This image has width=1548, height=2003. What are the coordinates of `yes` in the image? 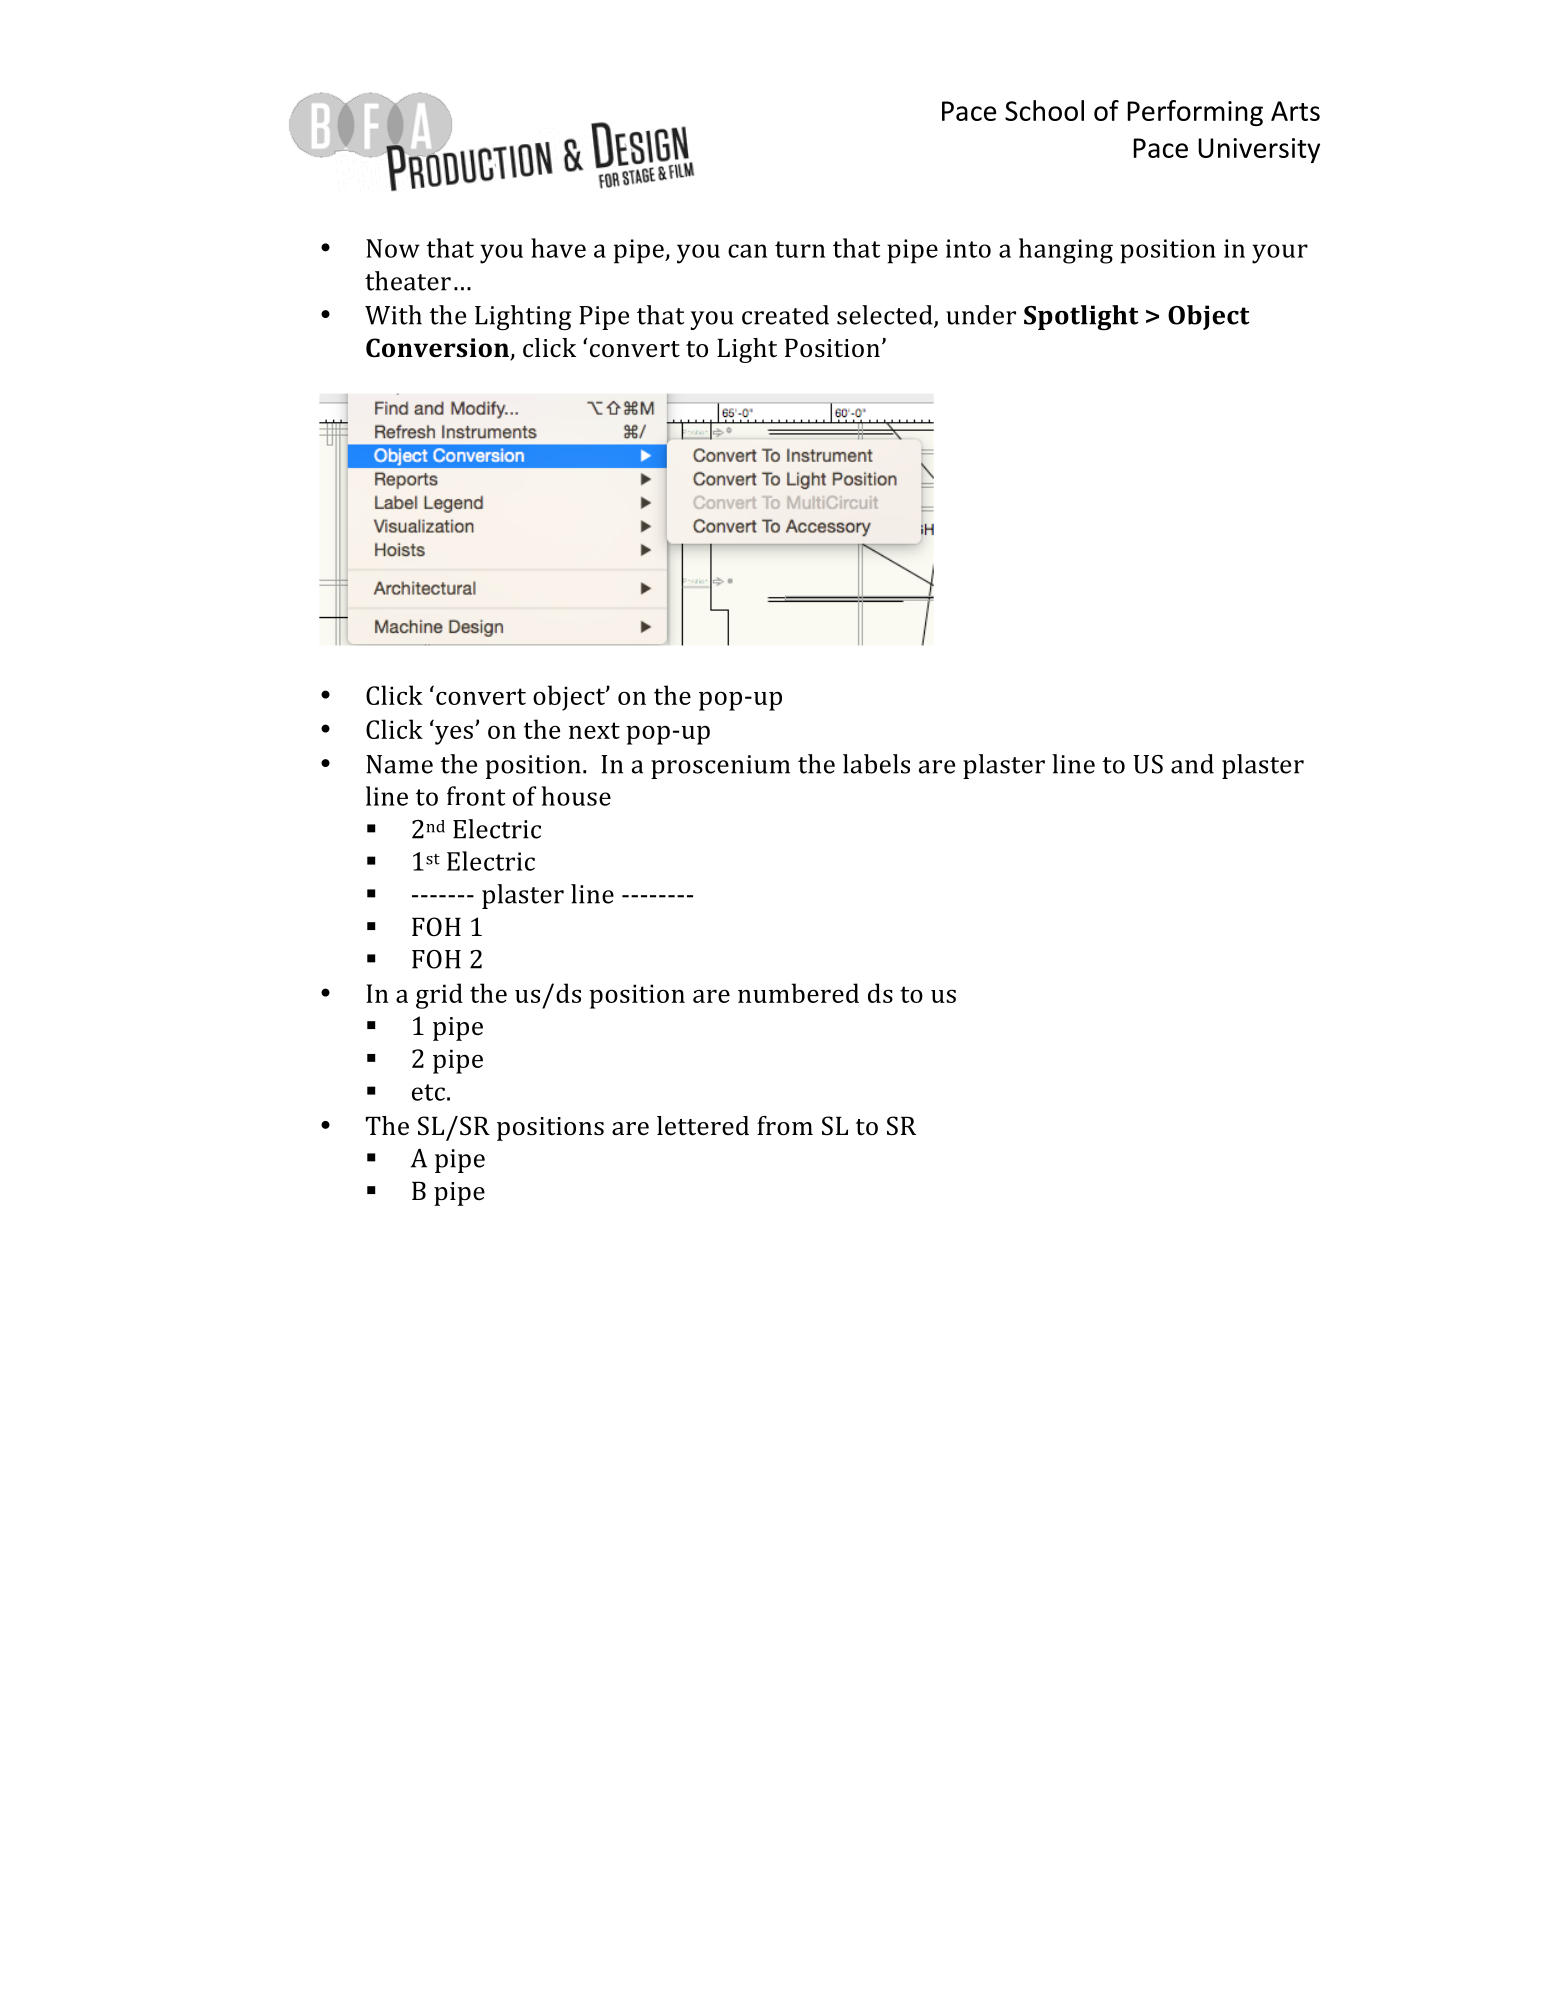 It's located at (454, 735).
